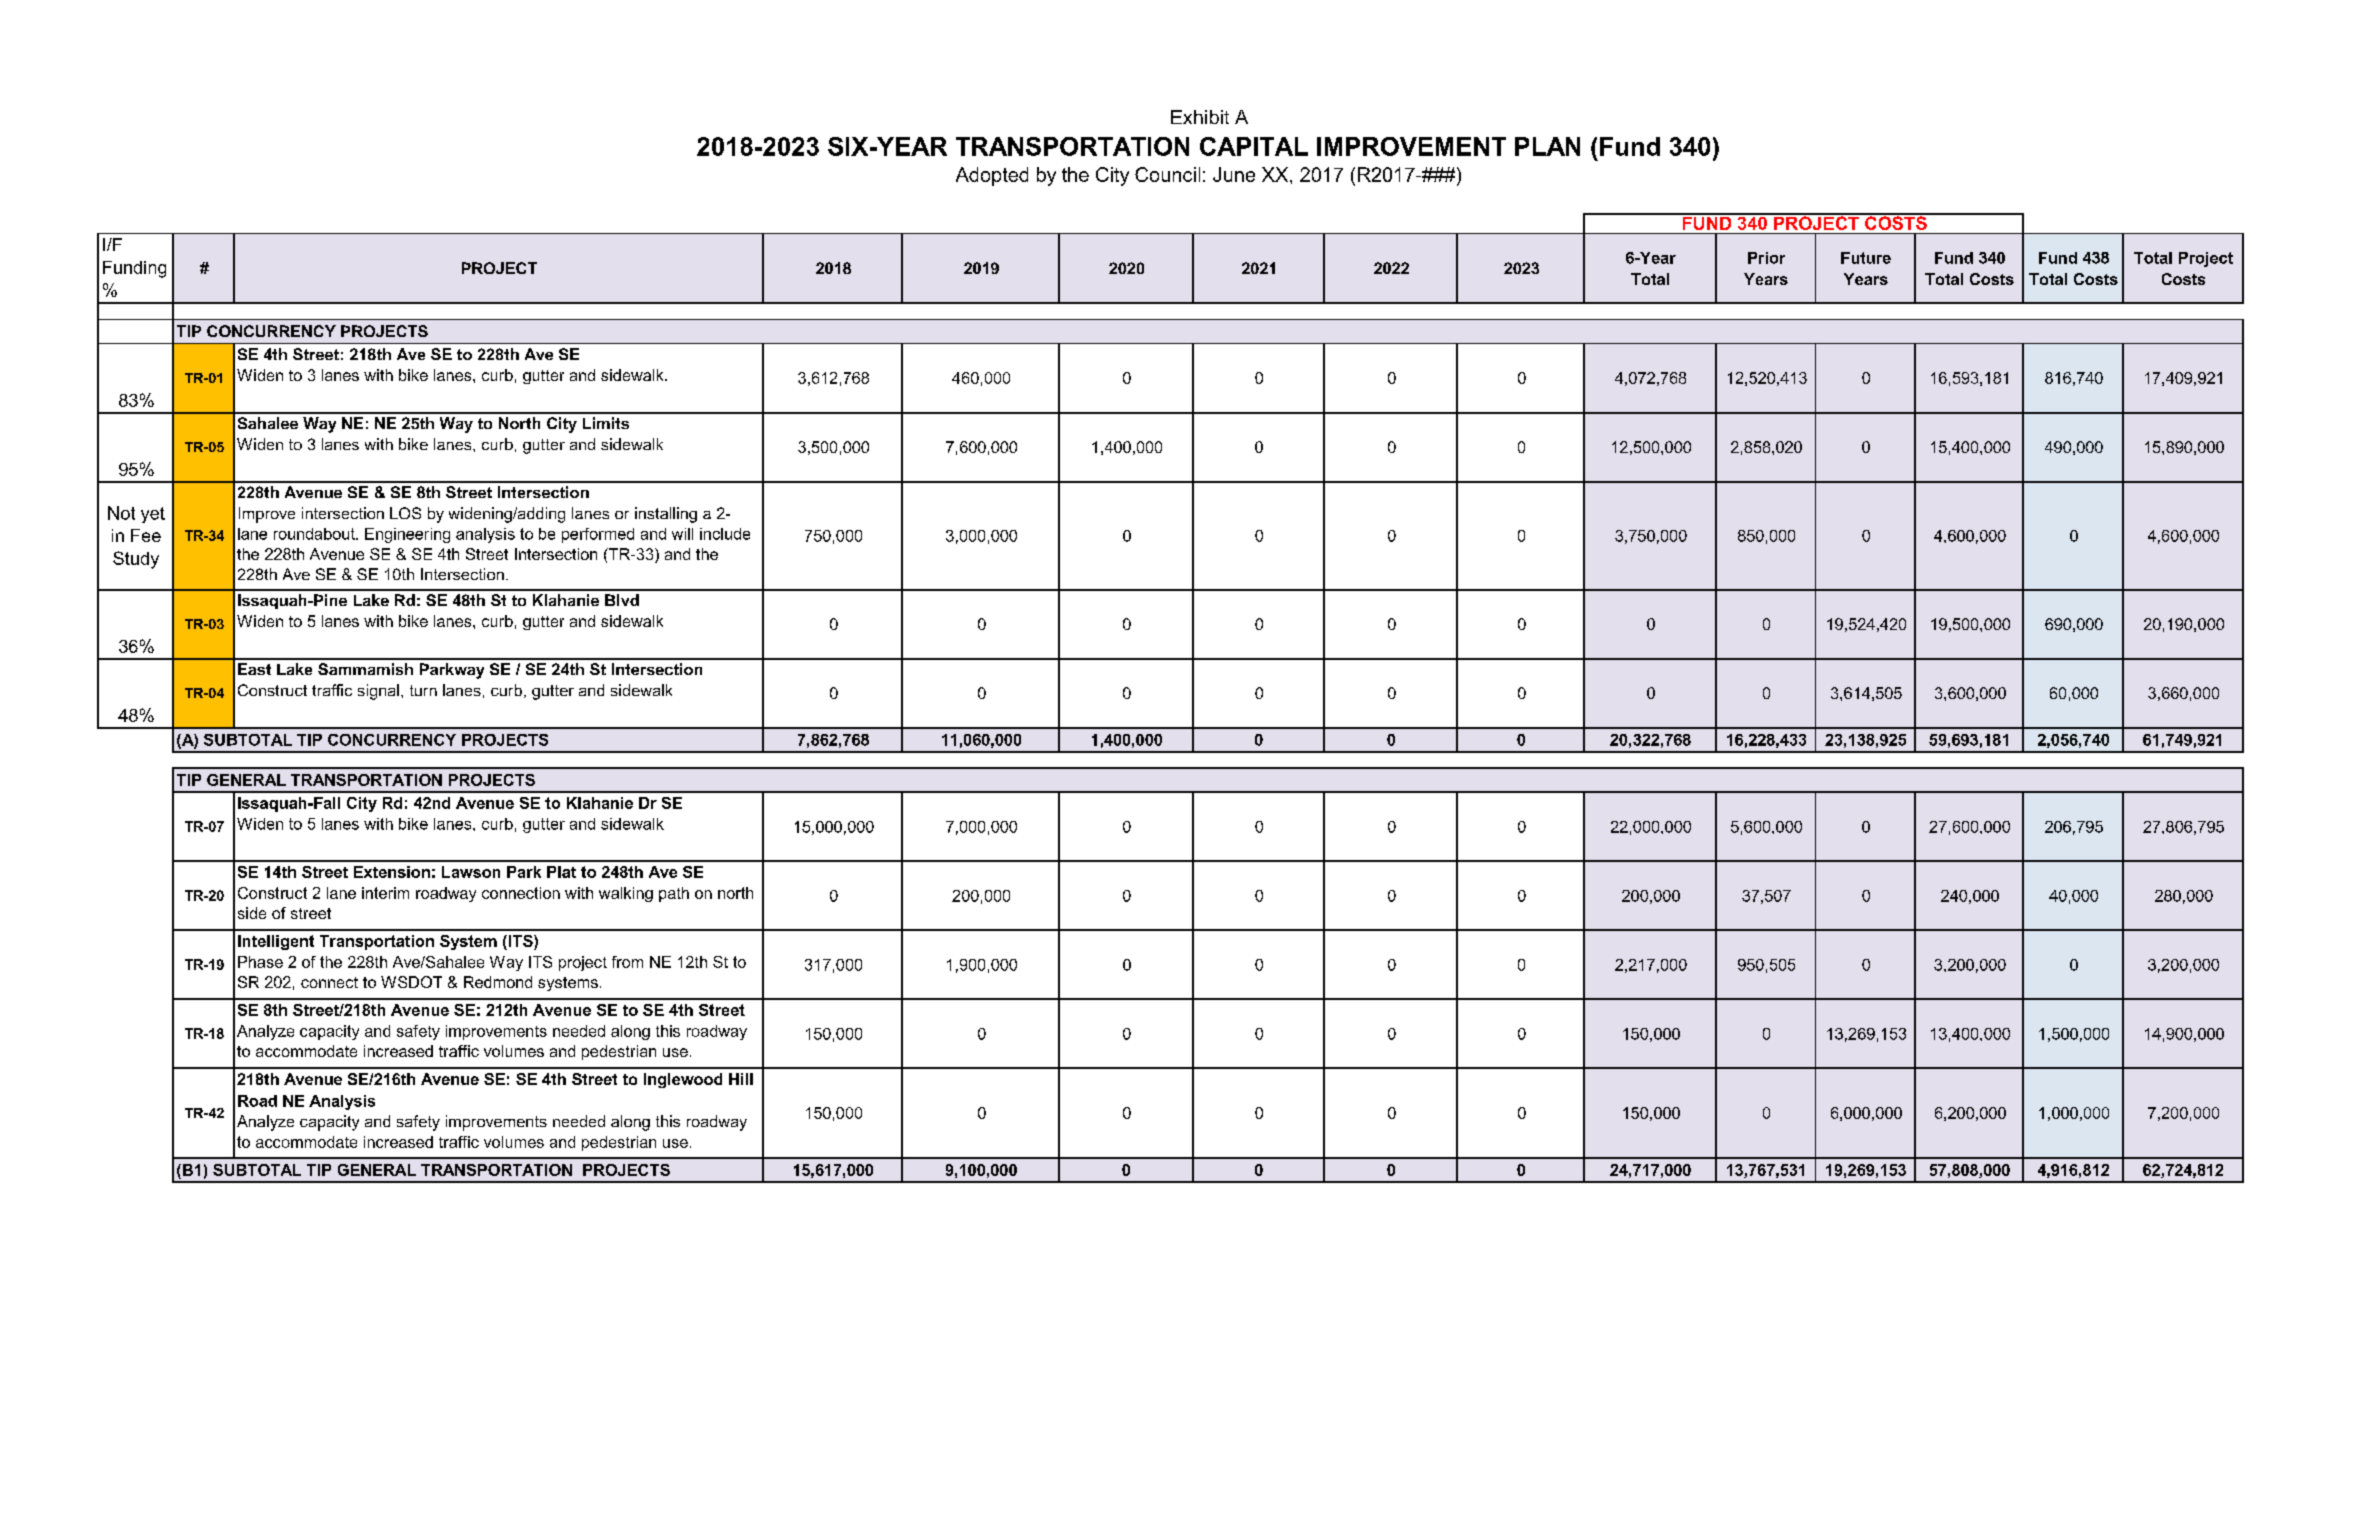 Image resolution: width=2363 pixels, height=1529 pixels. I want to click on LOS, so click(405, 513).
